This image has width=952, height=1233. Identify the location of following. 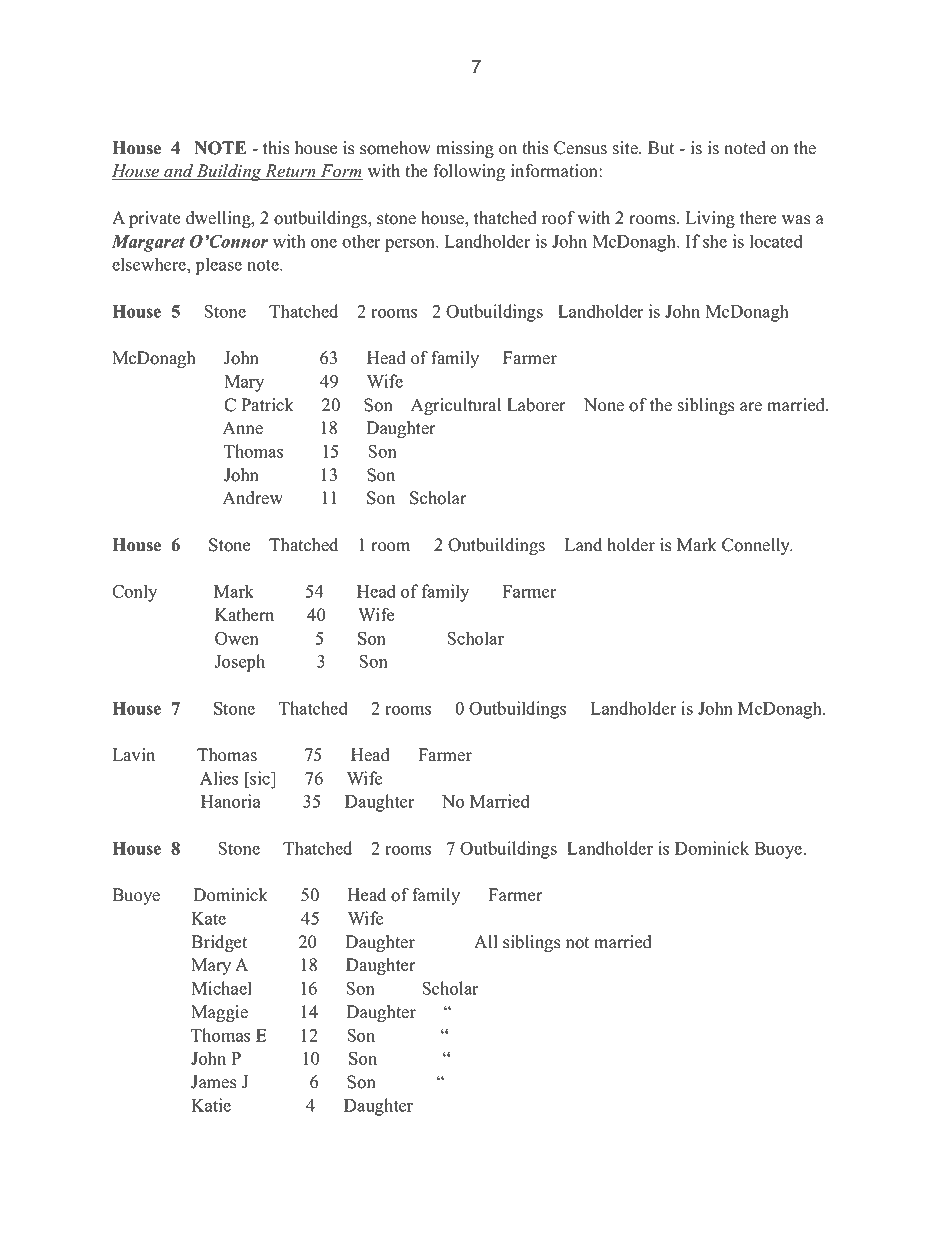
(469, 172).
